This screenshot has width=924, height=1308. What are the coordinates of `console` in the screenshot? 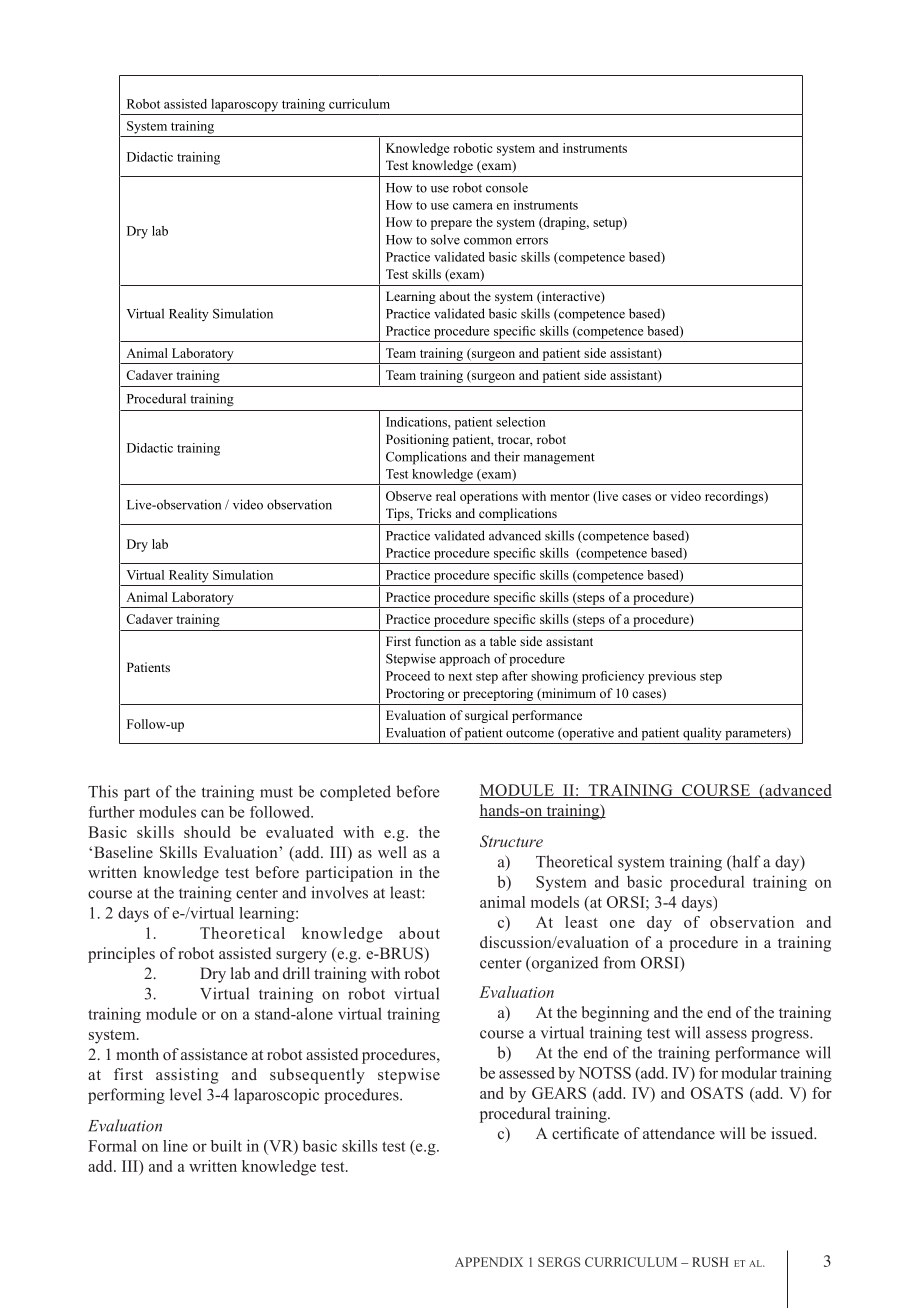 It's located at (507, 187).
